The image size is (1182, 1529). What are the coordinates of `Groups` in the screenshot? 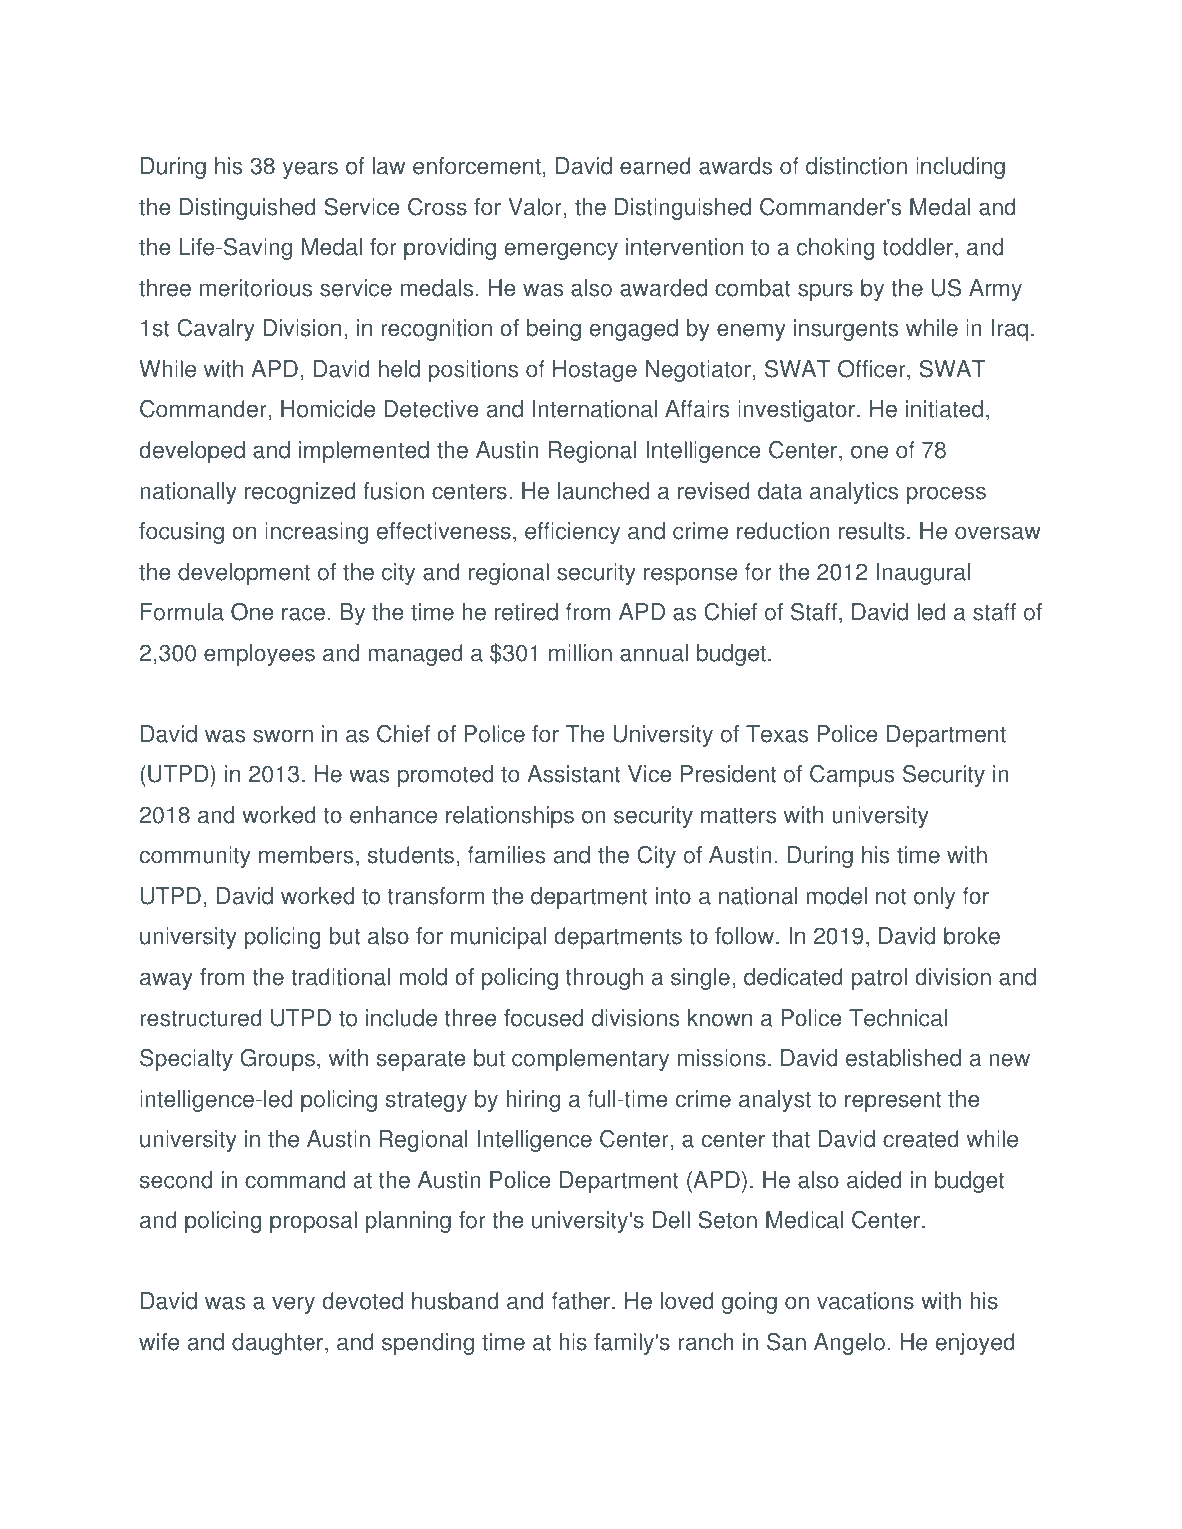 It's located at (277, 1060).
